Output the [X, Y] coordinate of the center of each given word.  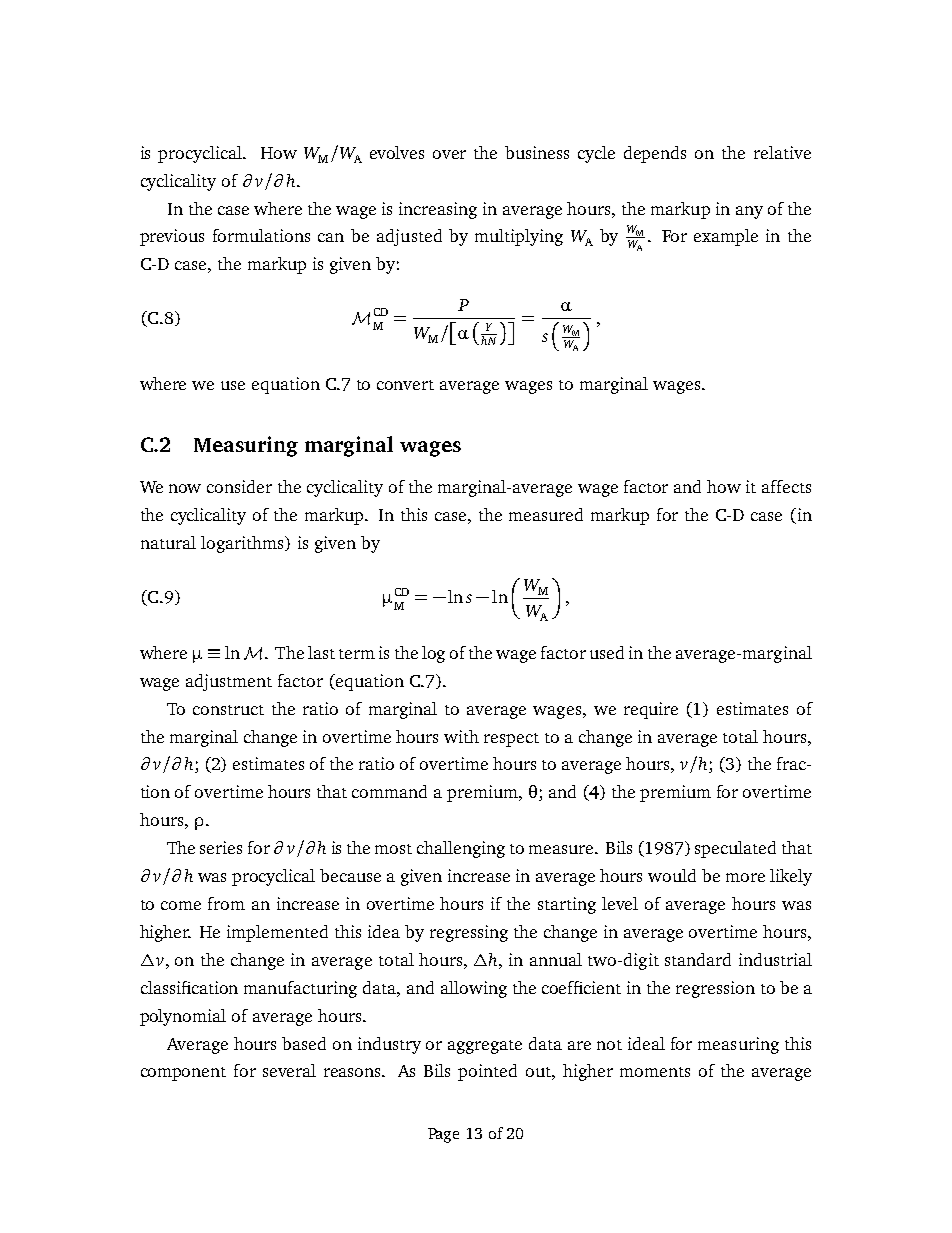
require [651, 710]
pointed [487, 1072]
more [745, 877]
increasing [438, 210]
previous [172, 237]
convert [405, 385]
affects [786, 486]
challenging [461, 849]
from [226, 903]
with [461, 736]
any [749, 212]
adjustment [229, 682]
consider [239, 486]
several [289, 1070]
